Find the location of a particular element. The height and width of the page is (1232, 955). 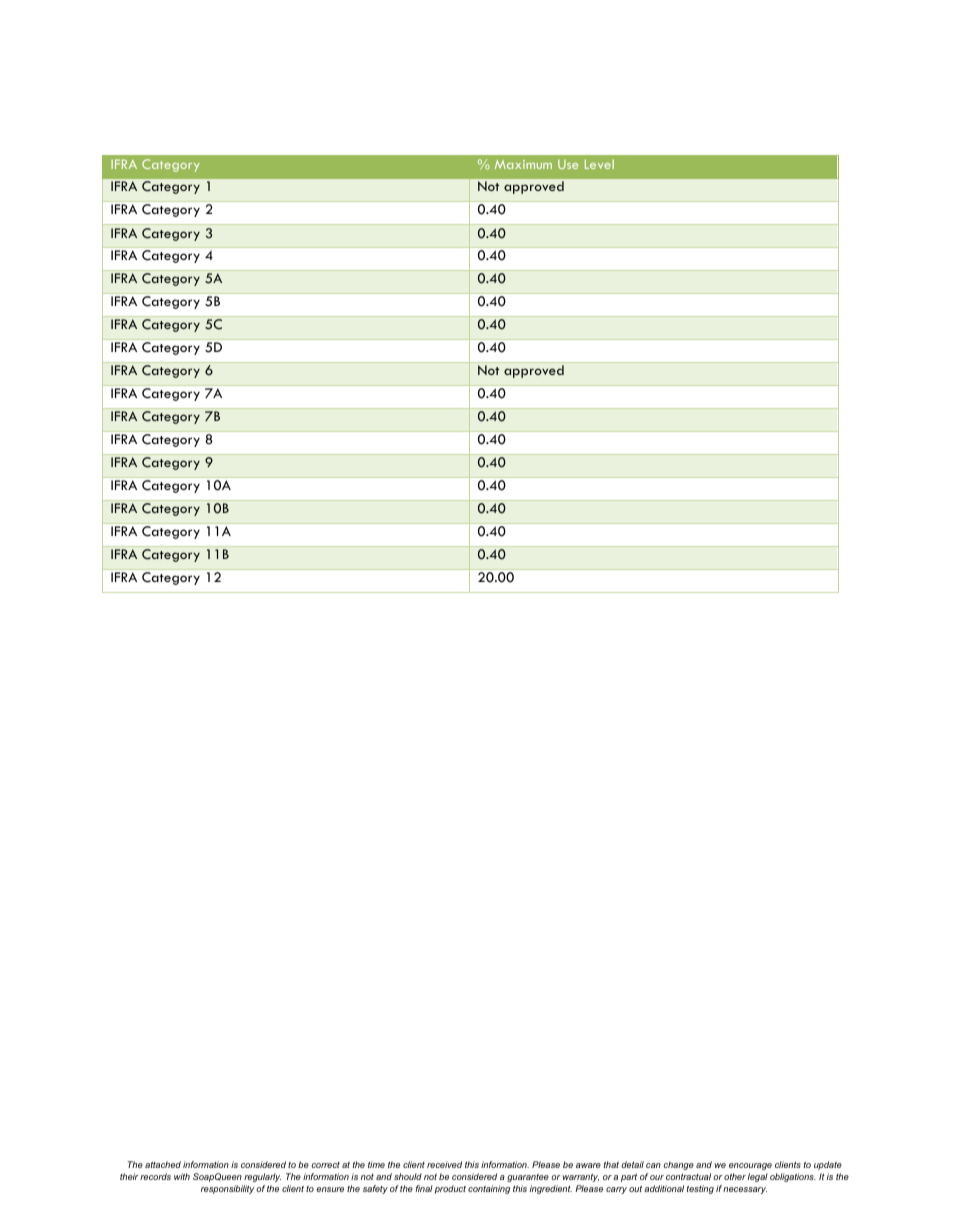

Maximum is located at coordinates (523, 164).
